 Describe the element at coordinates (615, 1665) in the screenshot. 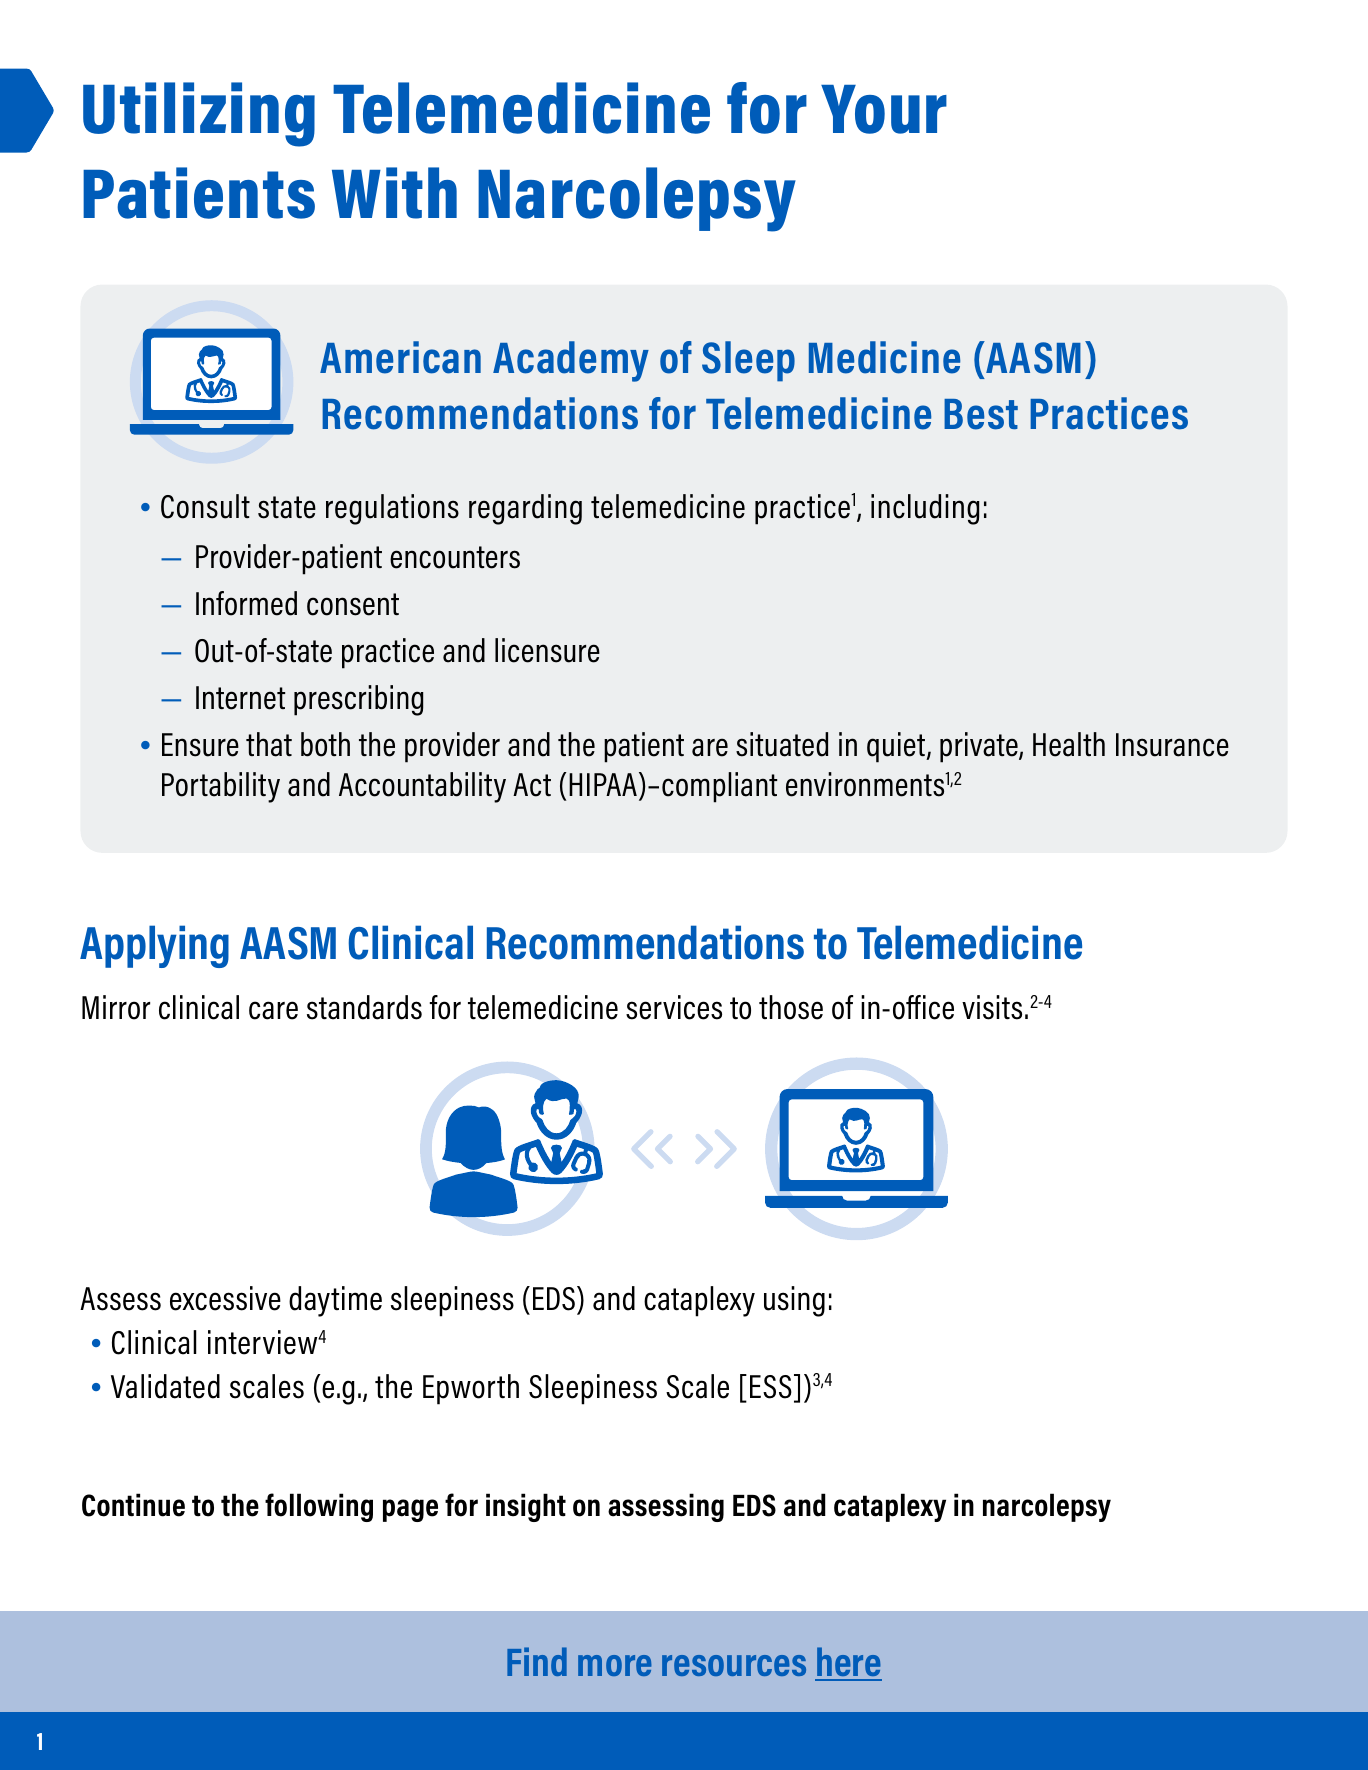

I see `more` at that location.
